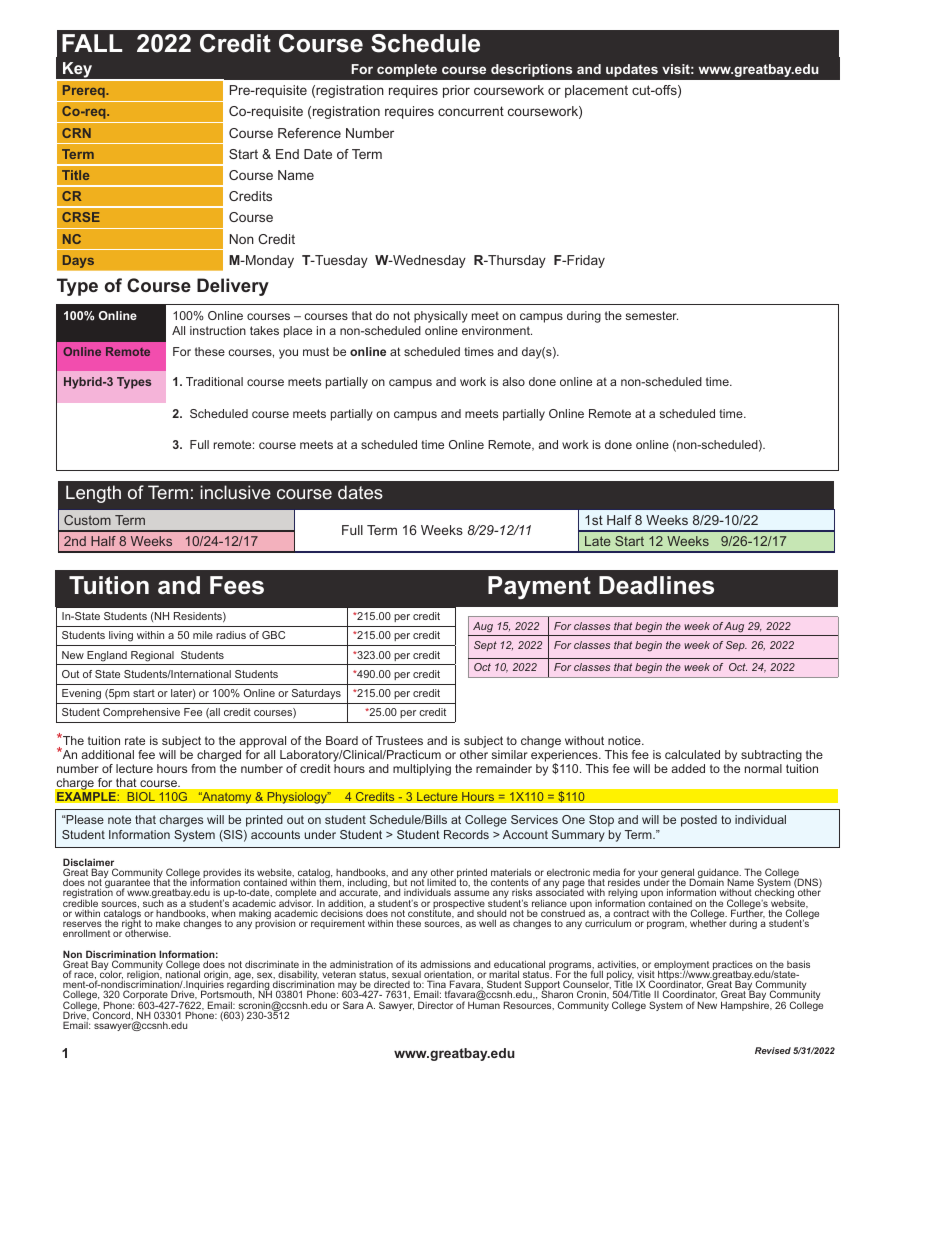 The image size is (952, 1233). I want to click on FALL, so click(92, 43).
